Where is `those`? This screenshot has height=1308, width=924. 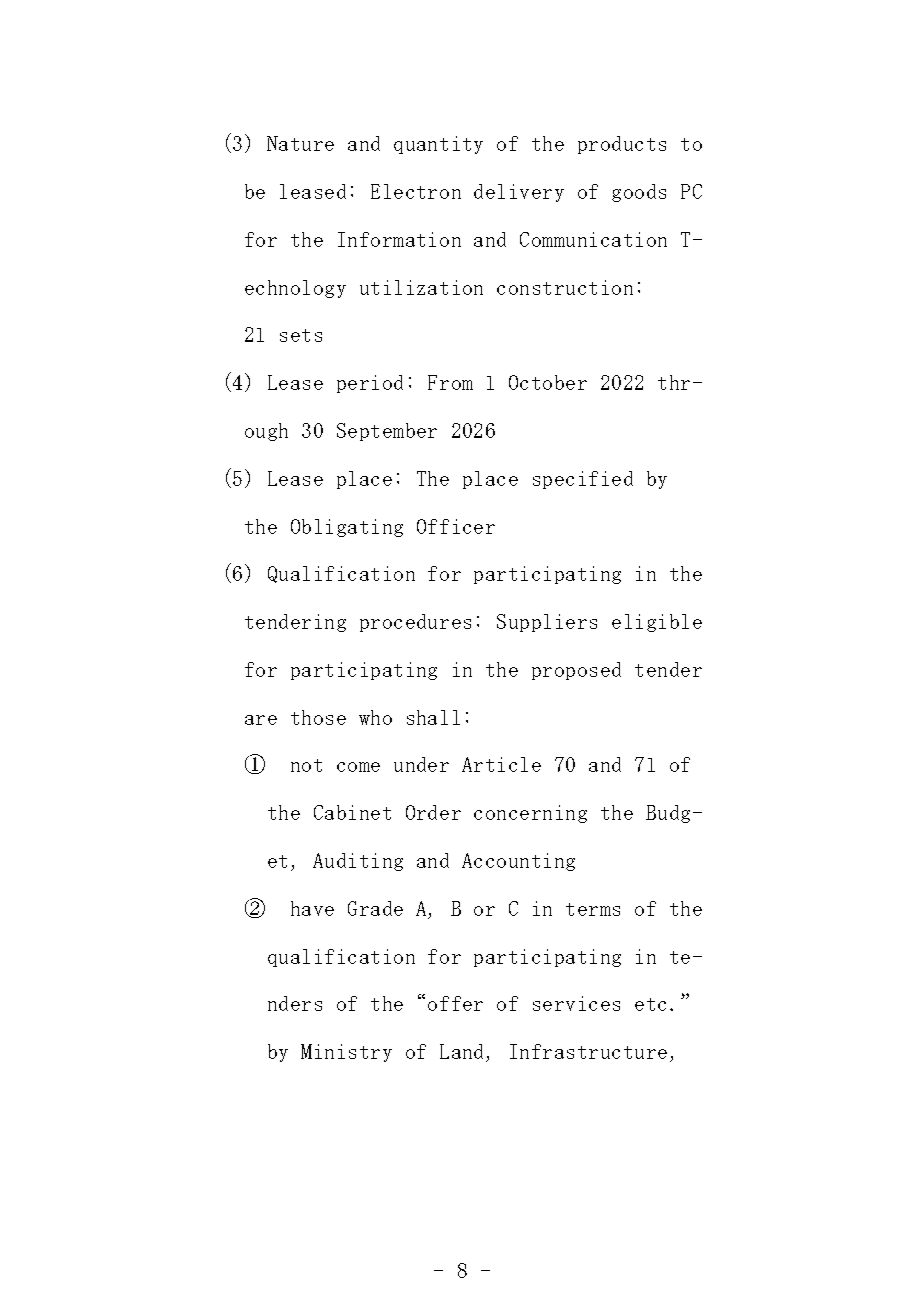
those is located at coordinates (318, 717).
